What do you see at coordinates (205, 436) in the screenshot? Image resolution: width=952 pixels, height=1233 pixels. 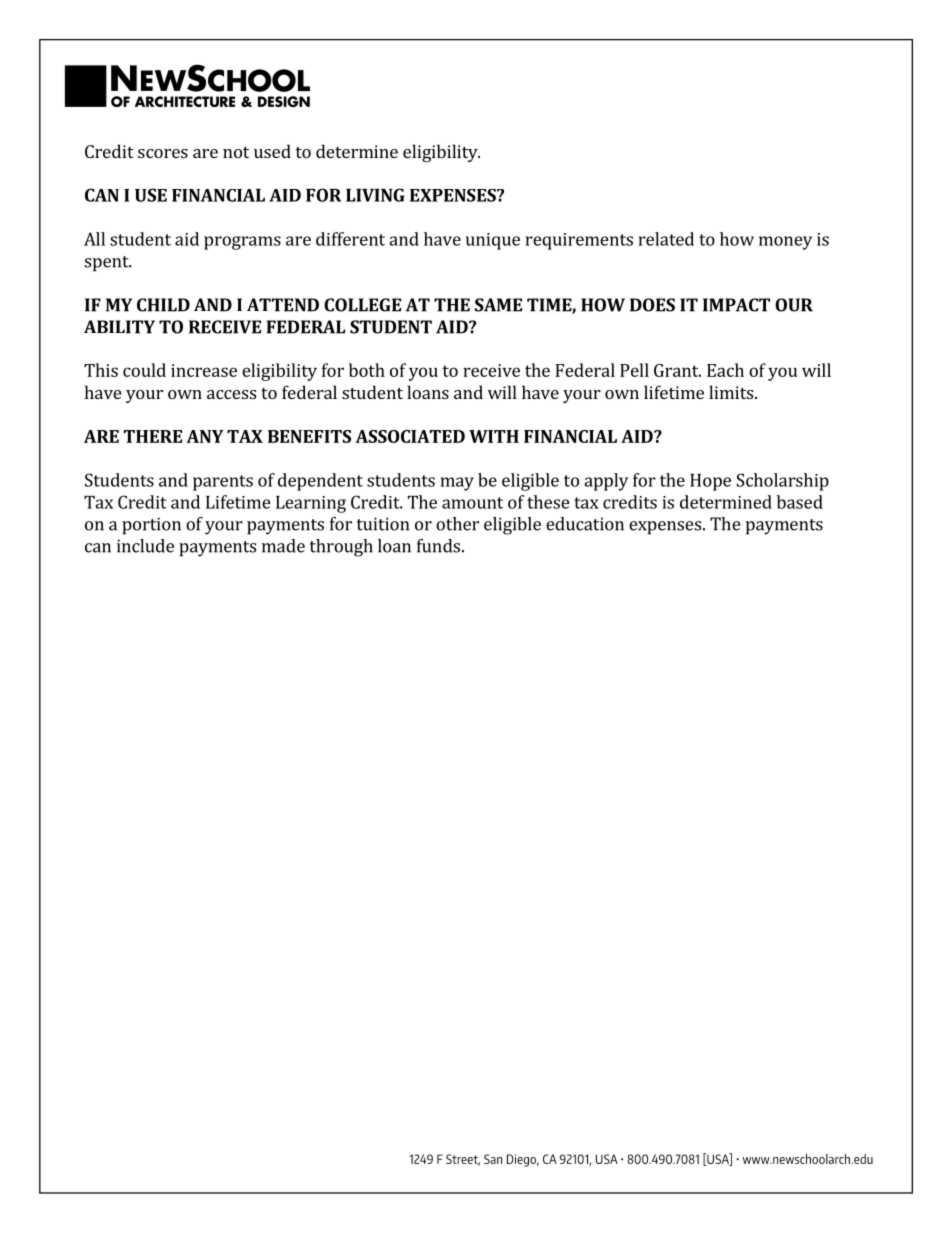 I see `ANY` at bounding box center [205, 436].
